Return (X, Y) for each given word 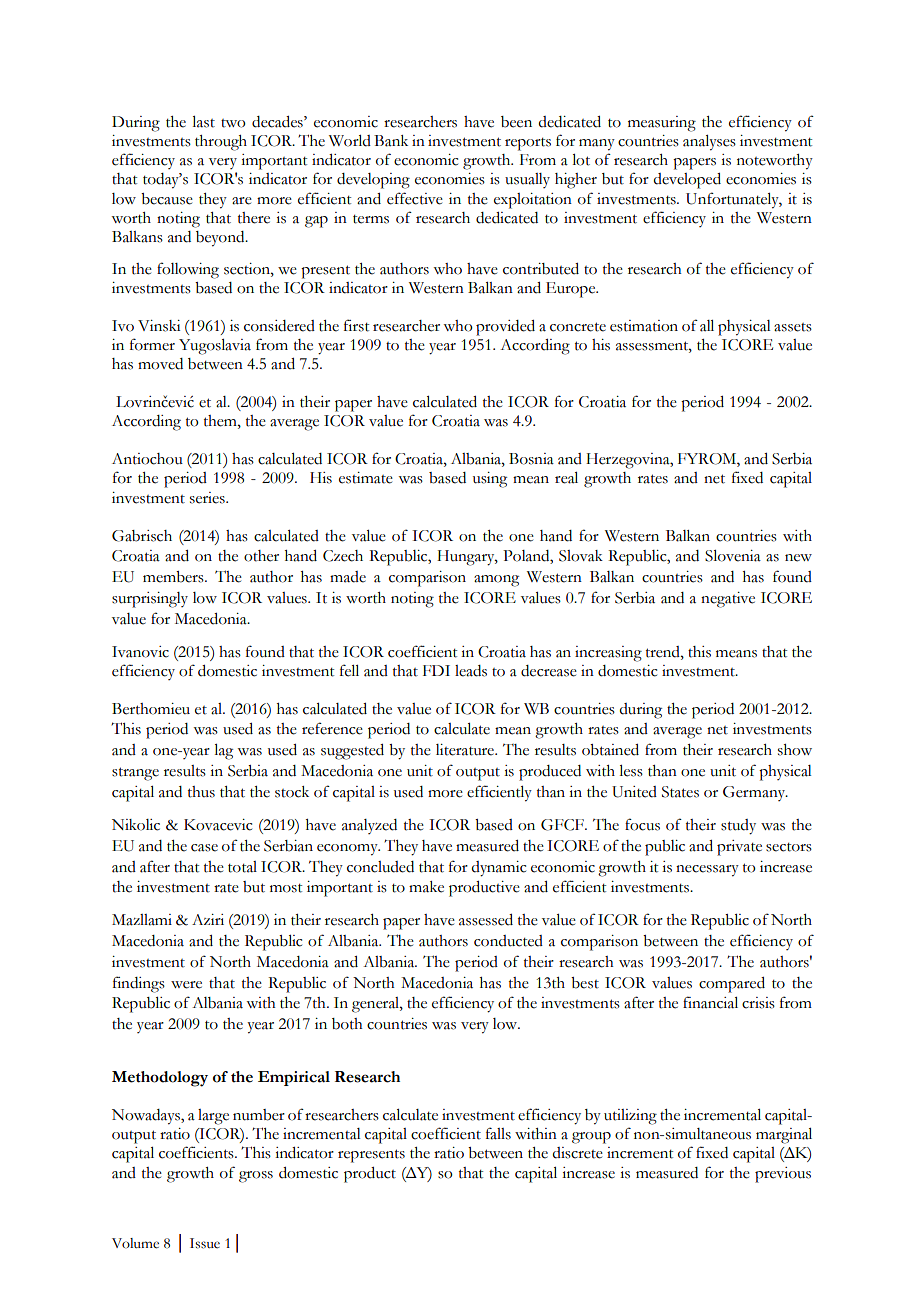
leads (471, 671)
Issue (205, 1243)
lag (223, 752)
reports (528, 144)
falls (498, 1133)
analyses (709, 143)
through (221, 143)
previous (783, 1175)
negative (728, 600)
